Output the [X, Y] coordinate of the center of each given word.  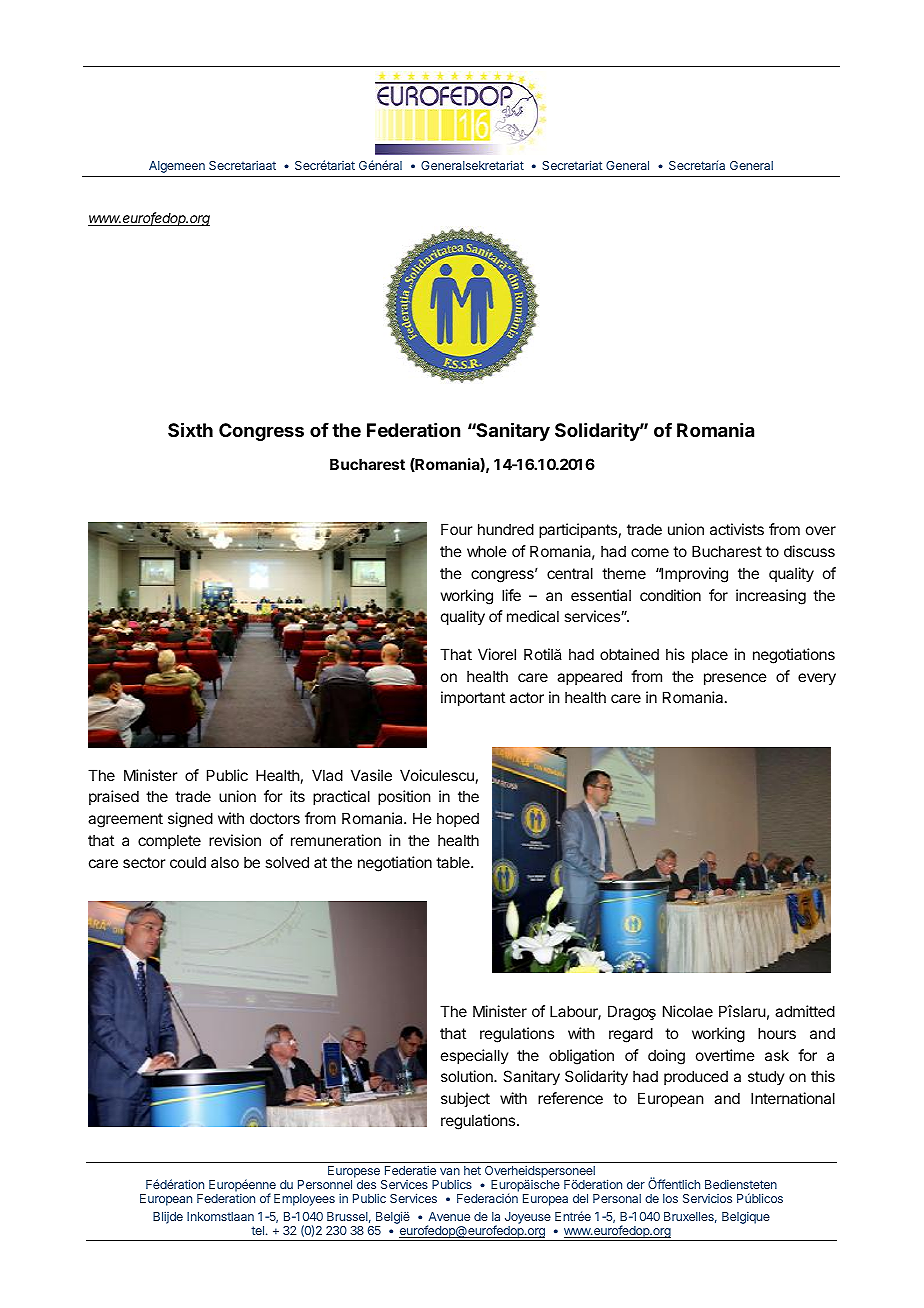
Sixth [190, 429]
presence [735, 679]
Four [456, 529]
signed [190, 820]
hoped [458, 819]
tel [257, 1230]
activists [737, 529]
